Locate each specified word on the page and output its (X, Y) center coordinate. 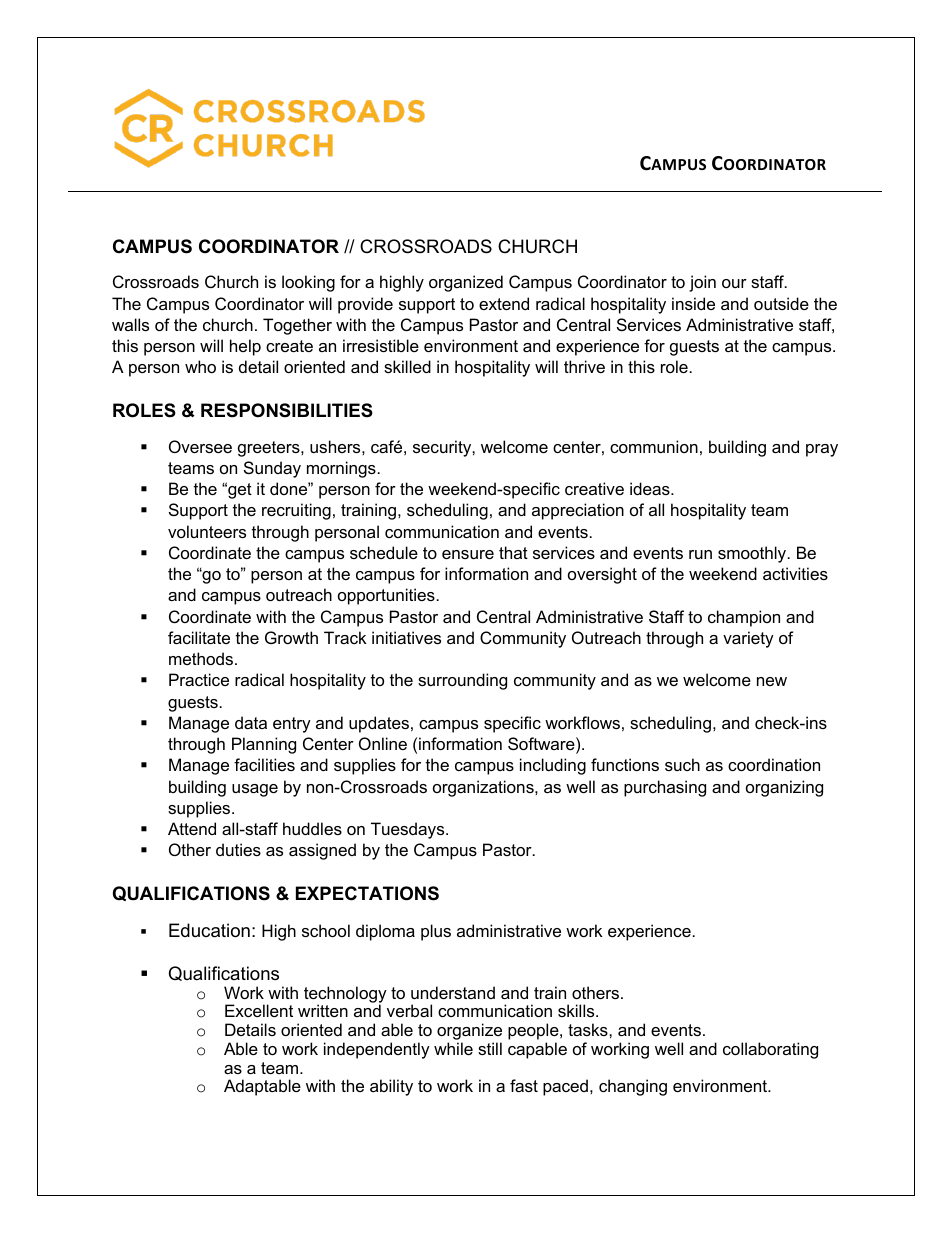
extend (504, 303)
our (734, 283)
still (490, 1048)
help (245, 347)
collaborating (770, 1050)
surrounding (462, 681)
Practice (199, 679)
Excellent (259, 1010)
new (772, 681)
